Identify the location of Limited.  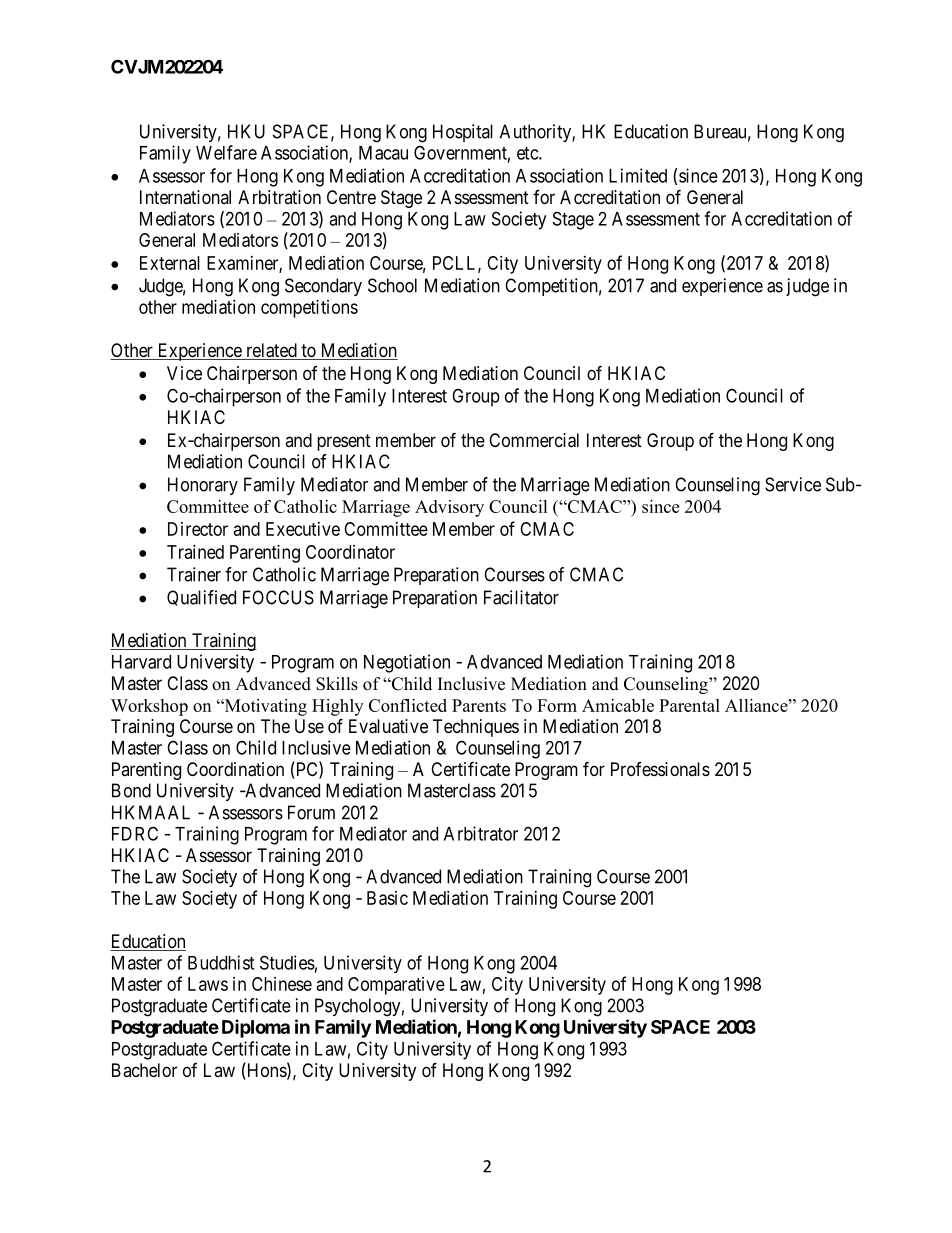
(638, 175).
